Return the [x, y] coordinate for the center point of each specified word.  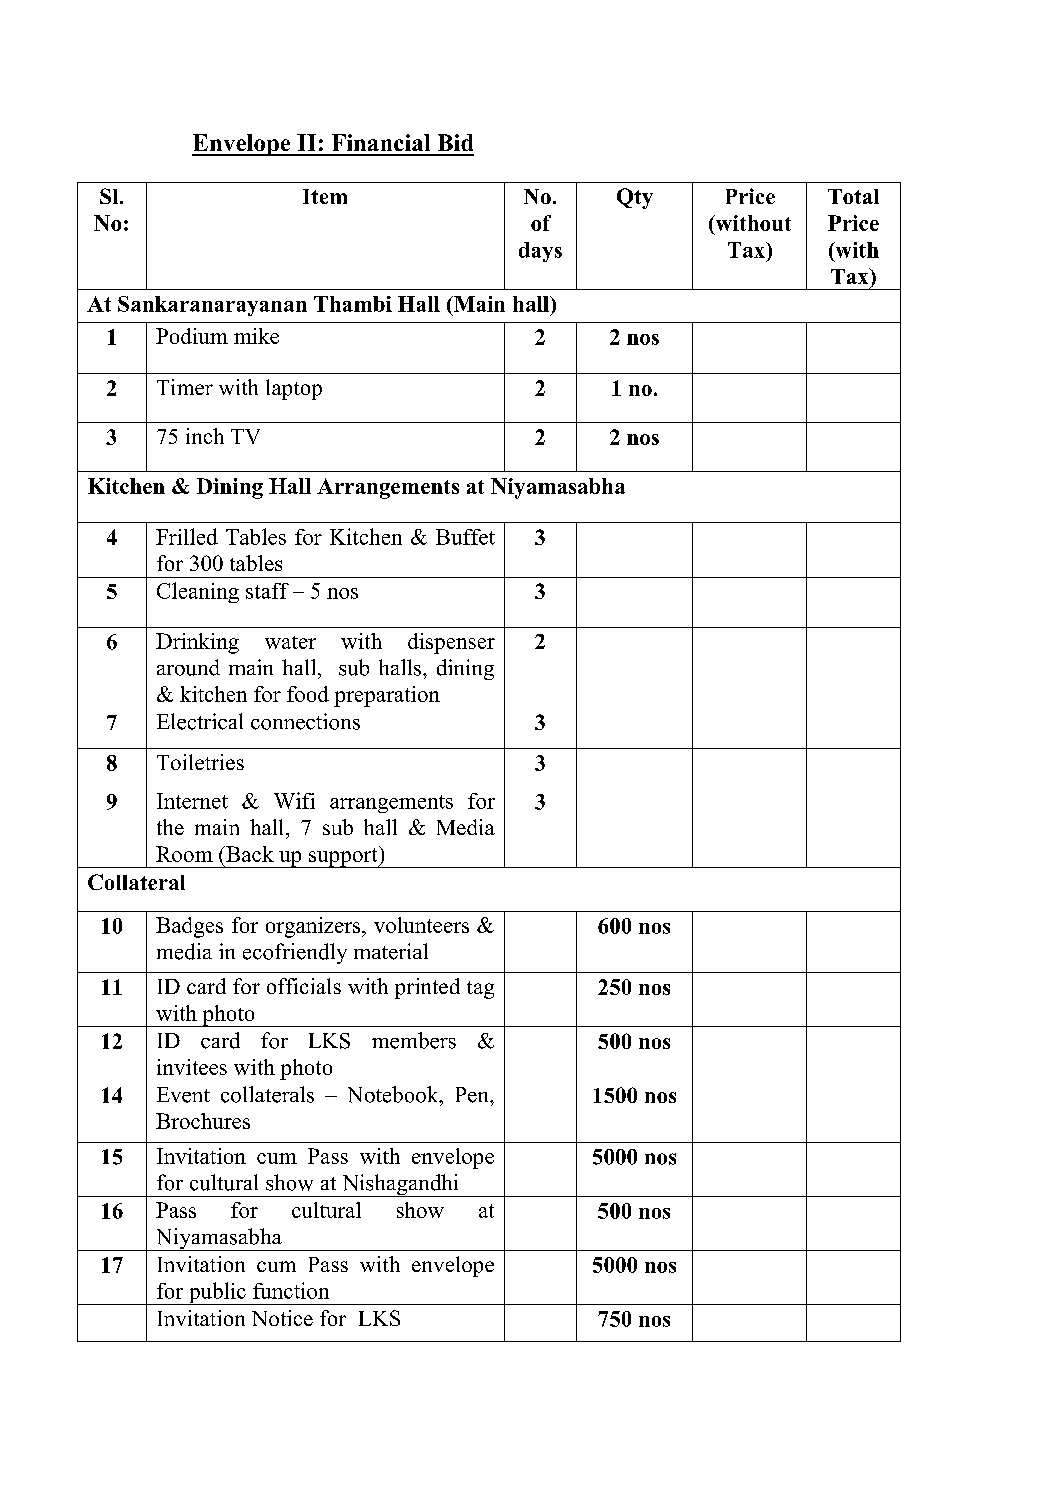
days [540, 252]
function [291, 1290]
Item [325, 196]
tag [480, 990]
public [217, 1293]
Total [853, 196]
